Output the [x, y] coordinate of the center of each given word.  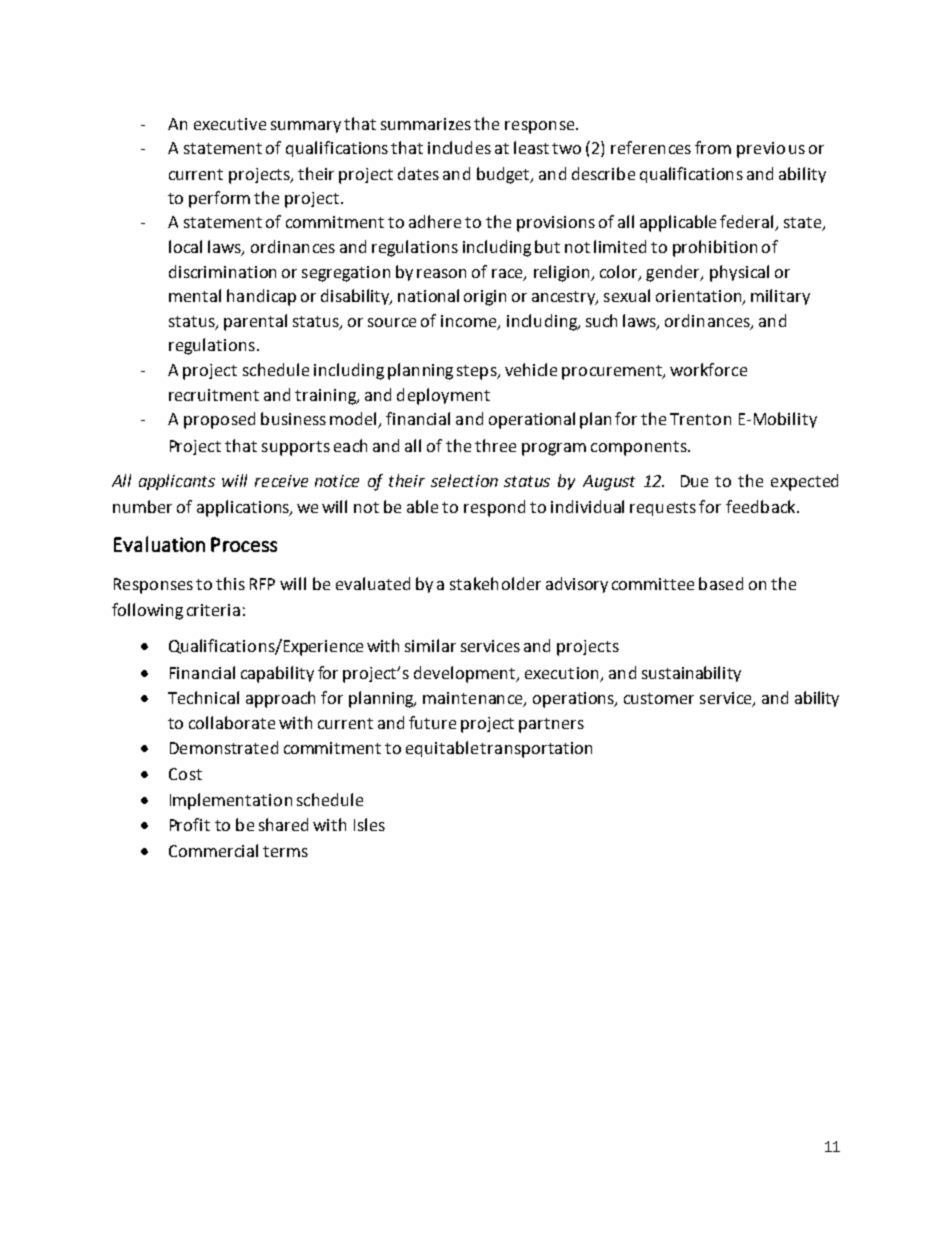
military [780, 297]
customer [659, 698]
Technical [203, 697]
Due [694, 481]
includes [459, 147]
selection [464, 480]
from [713, 147]
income [470, 322]
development [466, 674]
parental [255, 322]
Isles [369, 824]
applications [244, 508]
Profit [190, 824]
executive [230, 124]
